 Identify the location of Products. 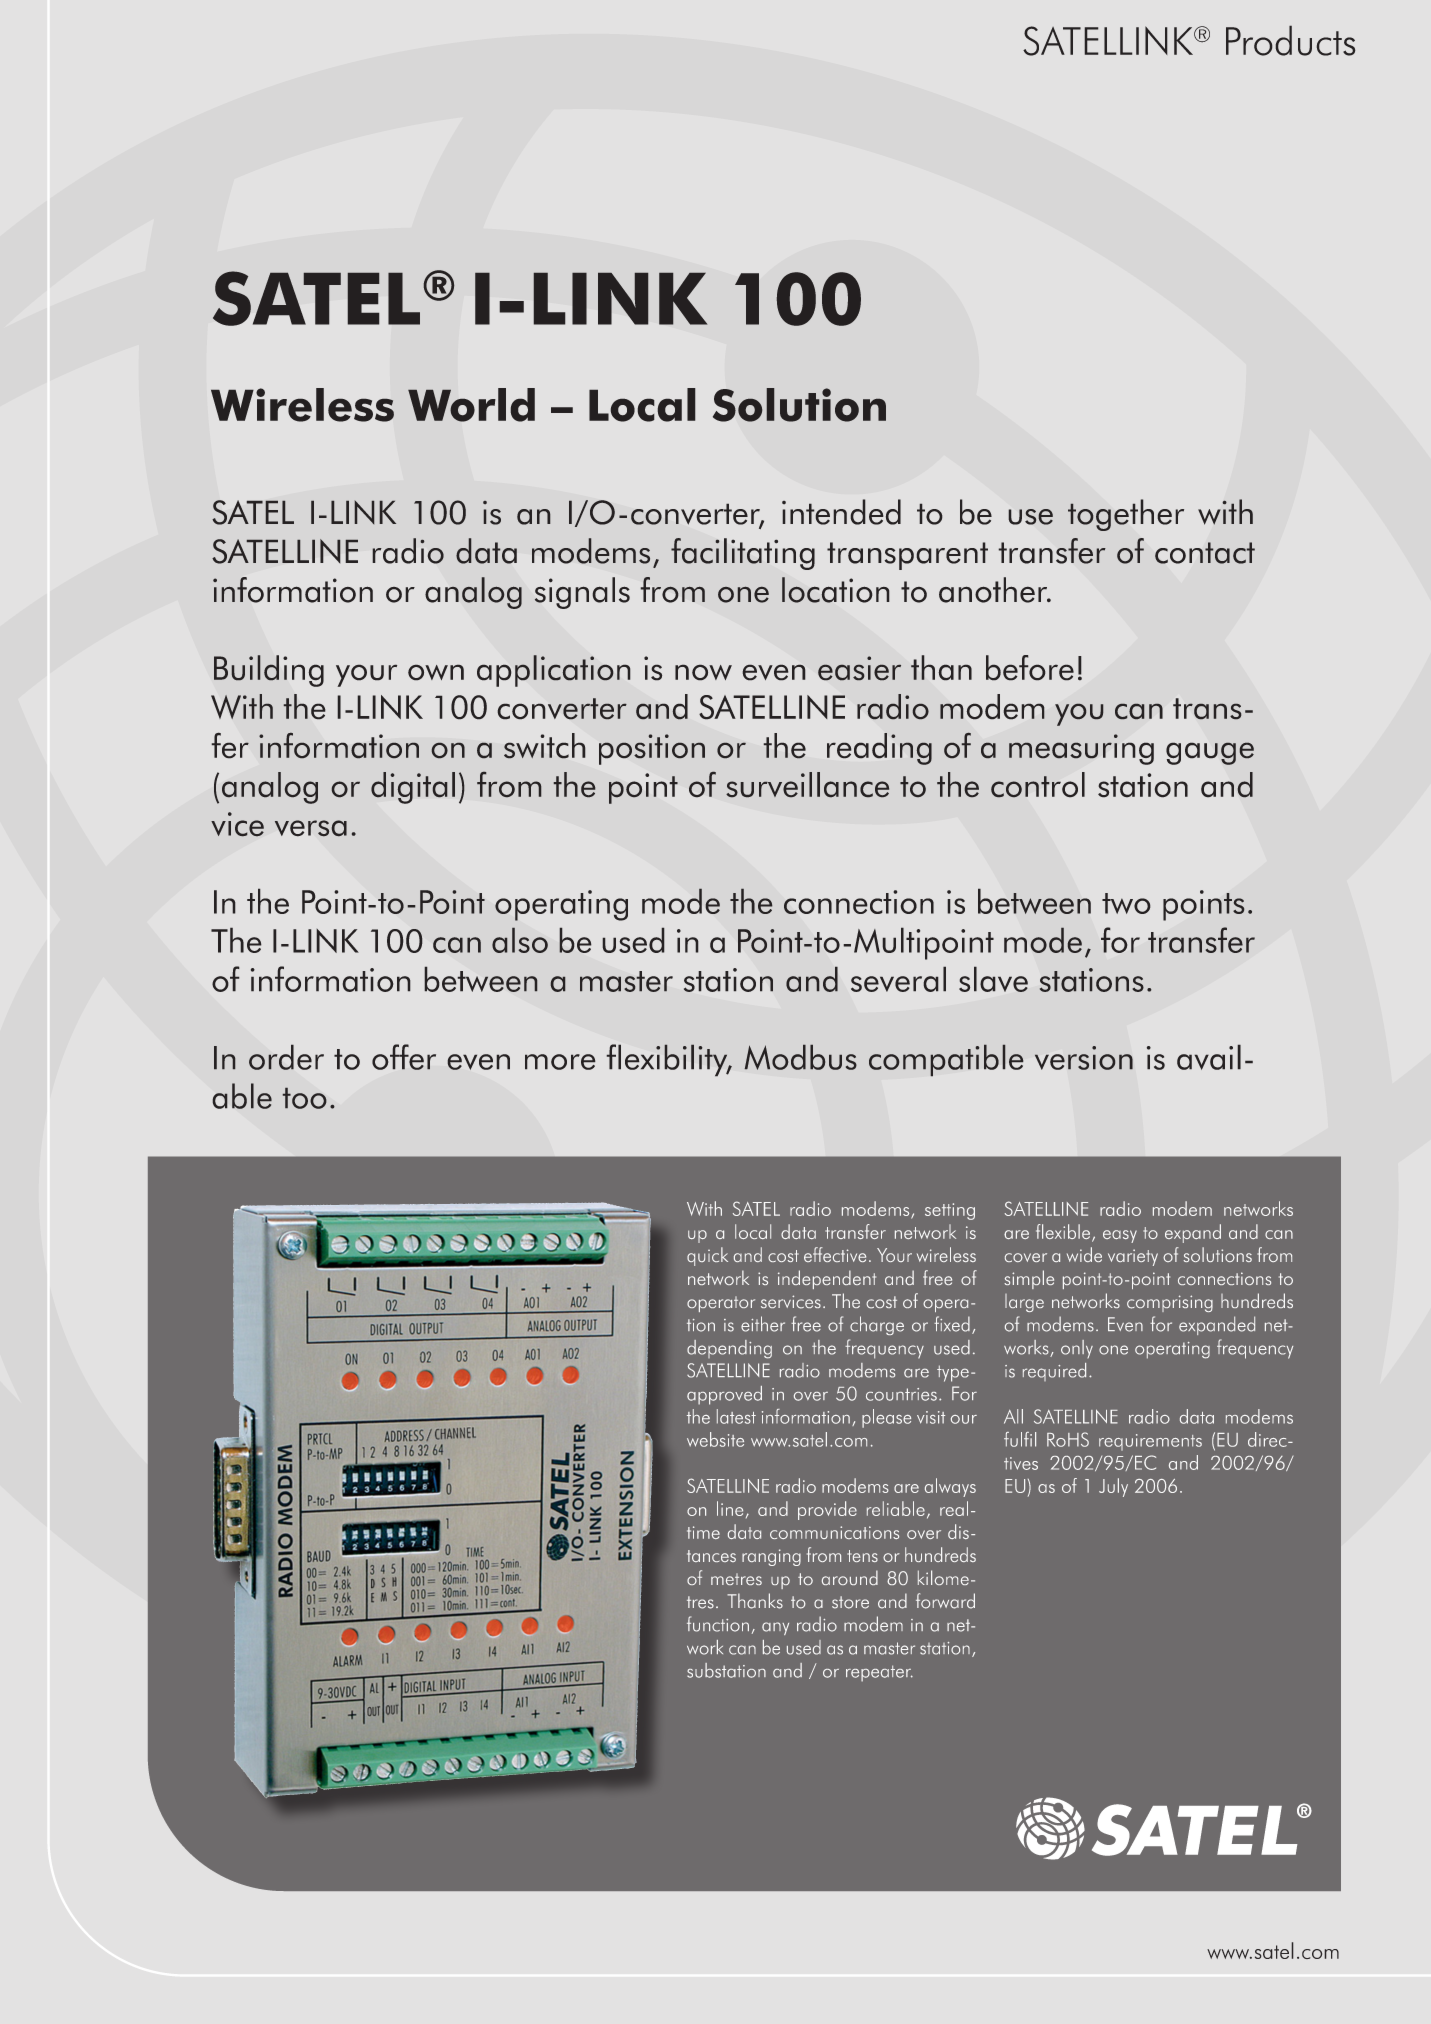
(1290, 41).
